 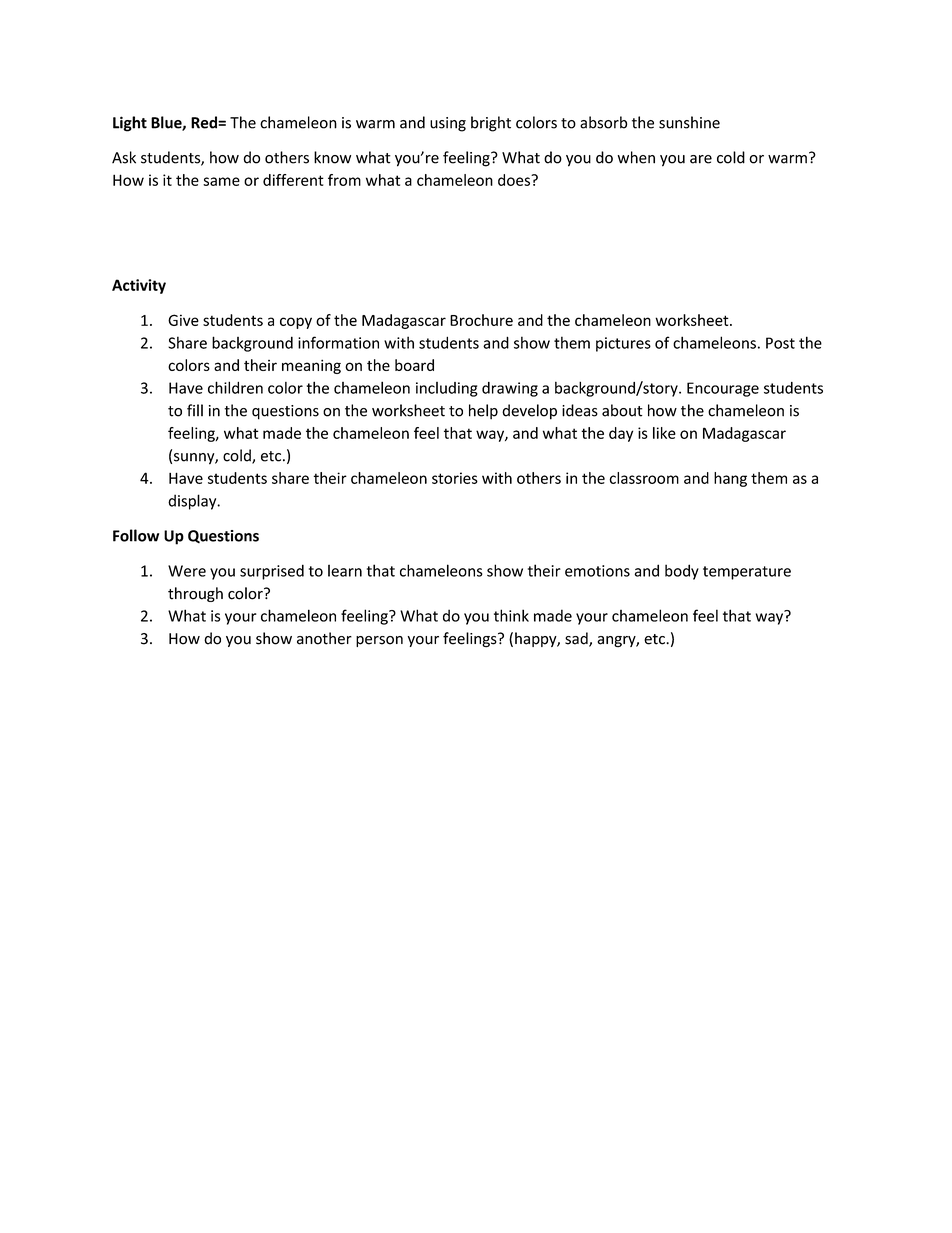 What do you see at coordinates (183, 320) in the screenshot?
I see `Give` at bounding box center [183, 320].
